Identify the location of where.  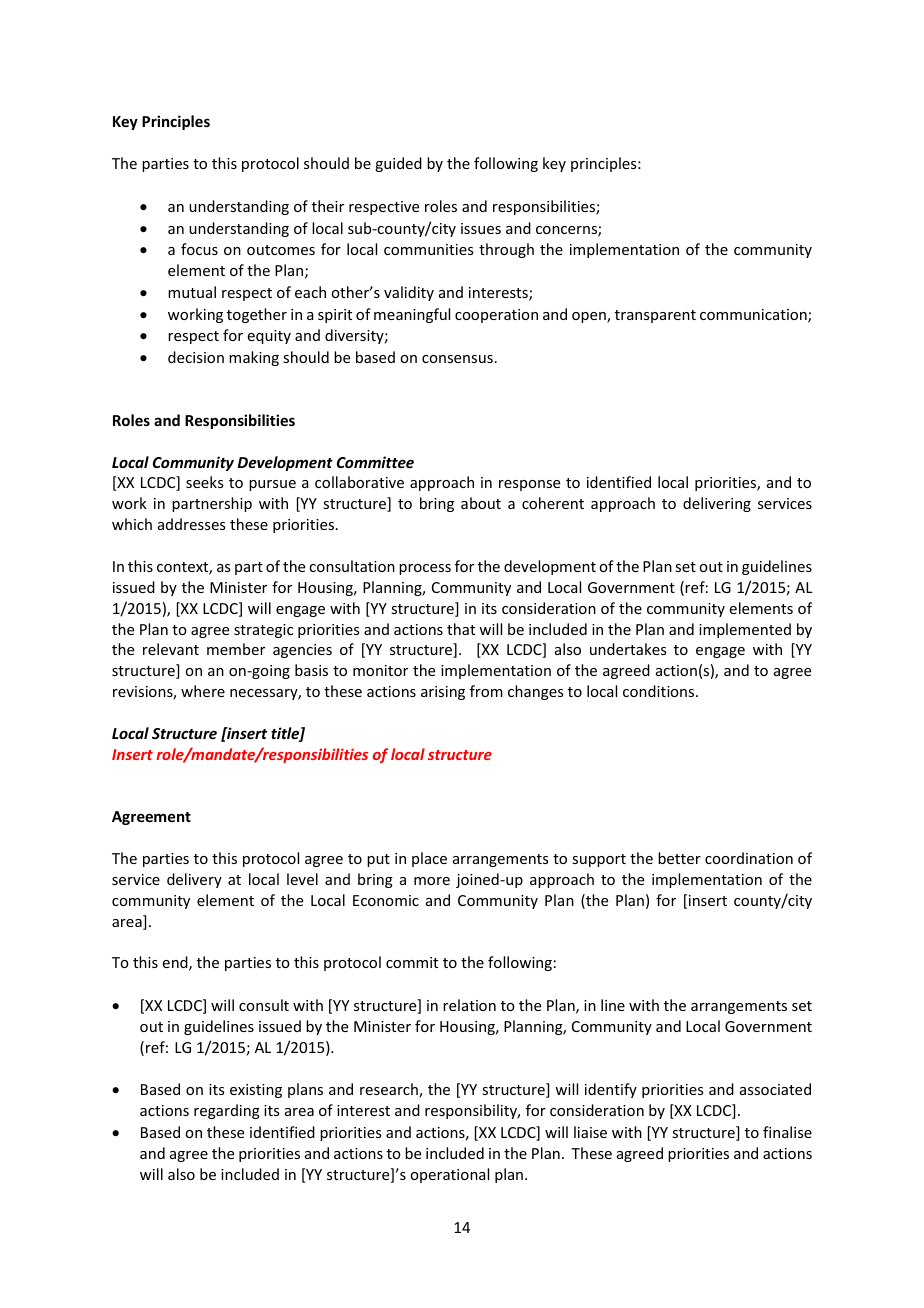
(203, 691).
